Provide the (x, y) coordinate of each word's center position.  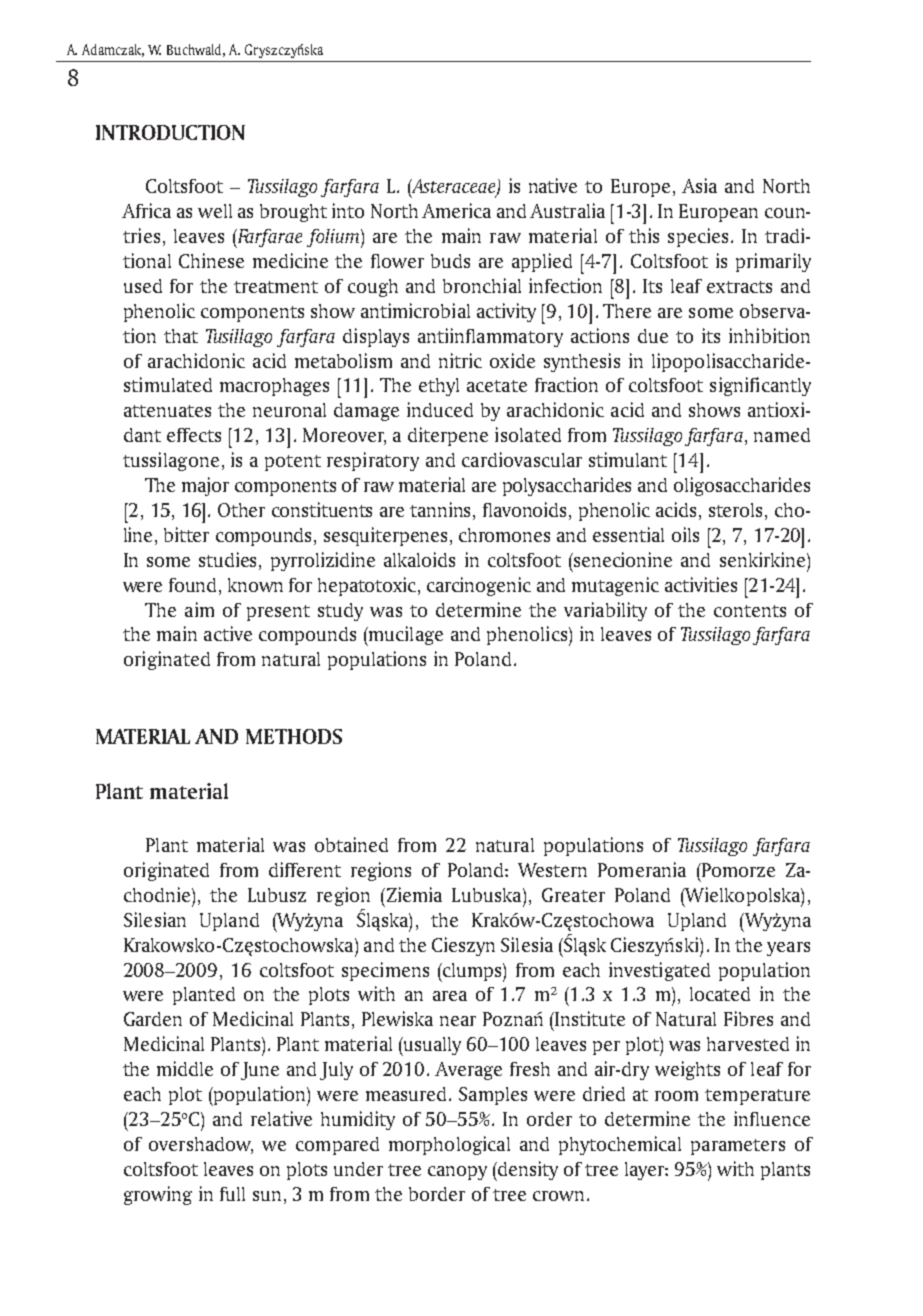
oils (685, 534)
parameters (738, 1147)
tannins (442, 511)
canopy (457, 1173)
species (698, 237)
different (305, 869)
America (456, 210)
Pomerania (642, 869)
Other (241, 510)
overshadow (201, 1145)
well (215, 211)
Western (552, 870)
